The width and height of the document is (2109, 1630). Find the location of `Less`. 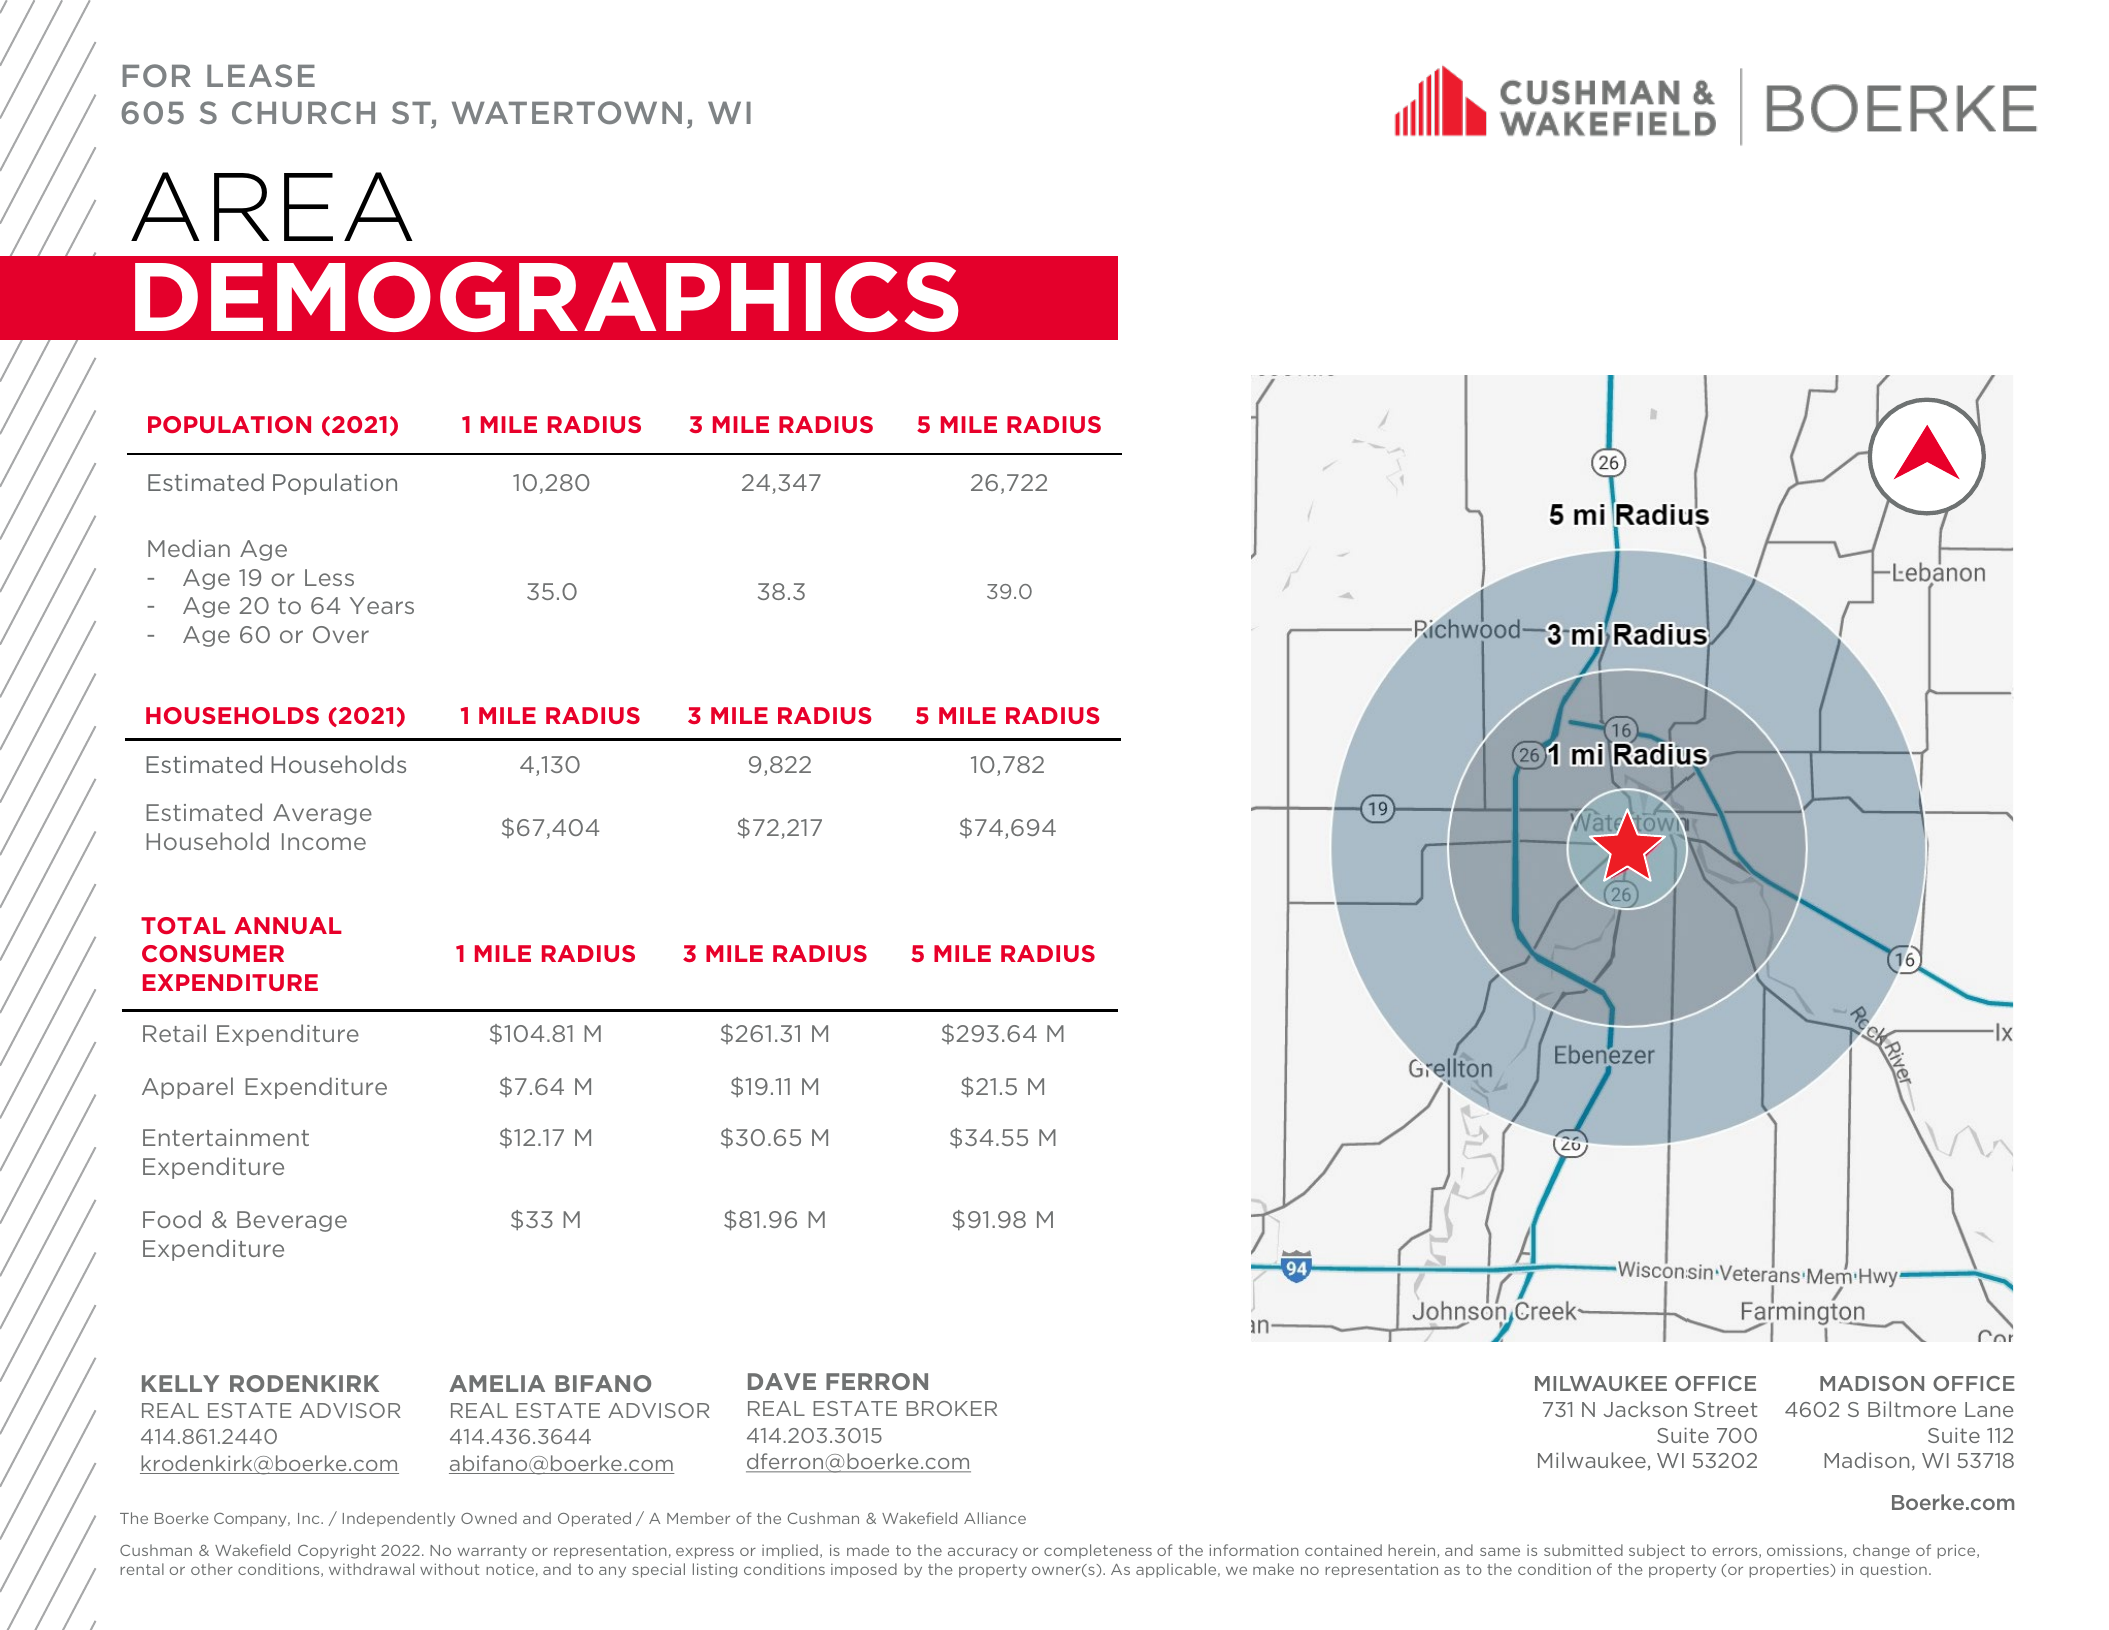

Less is located at coordinates (329, 577).
